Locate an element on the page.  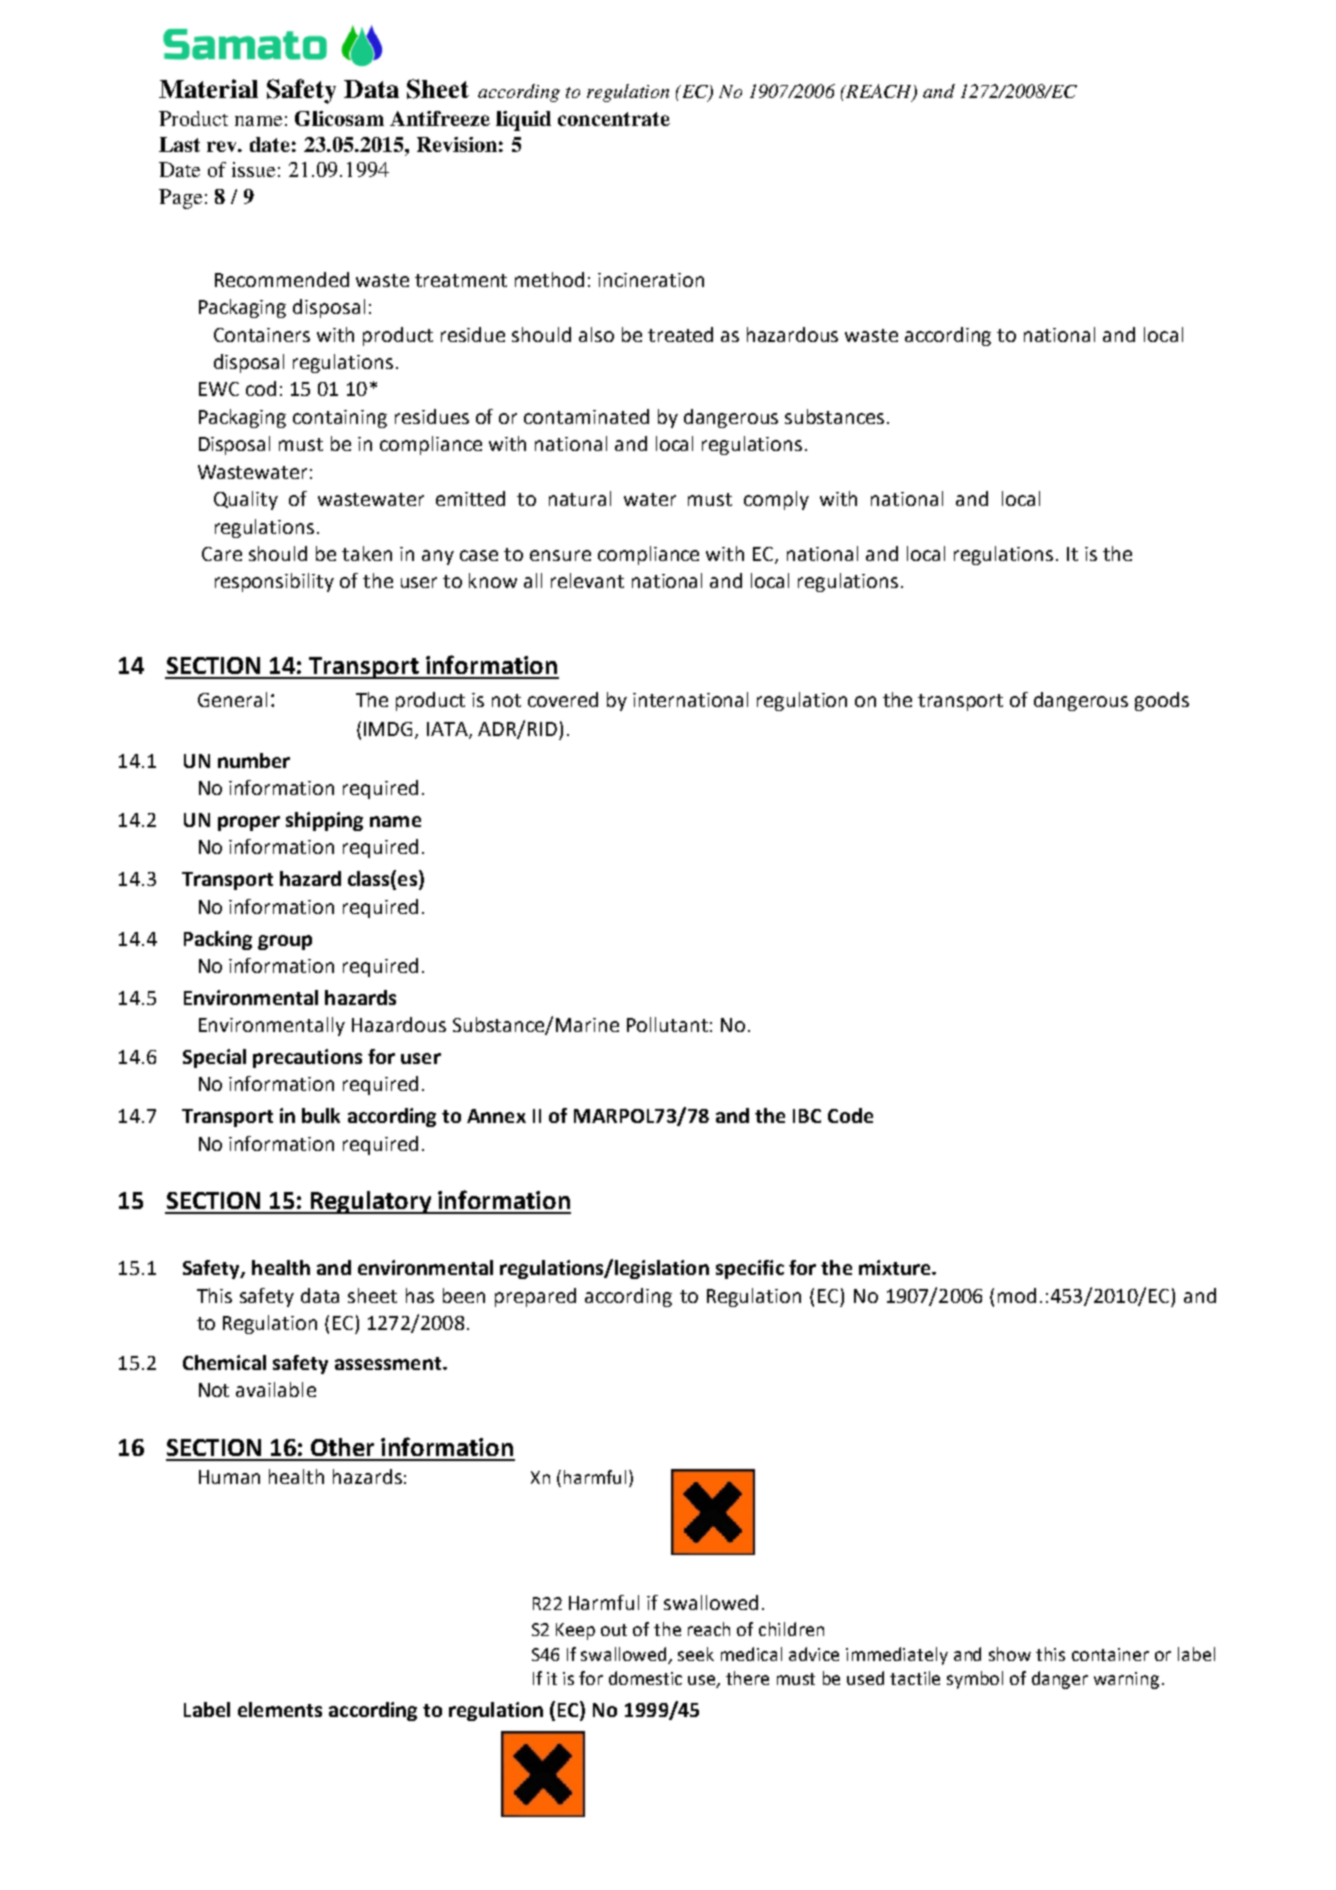
Regulatory is located at coordinates (371, 1202).
